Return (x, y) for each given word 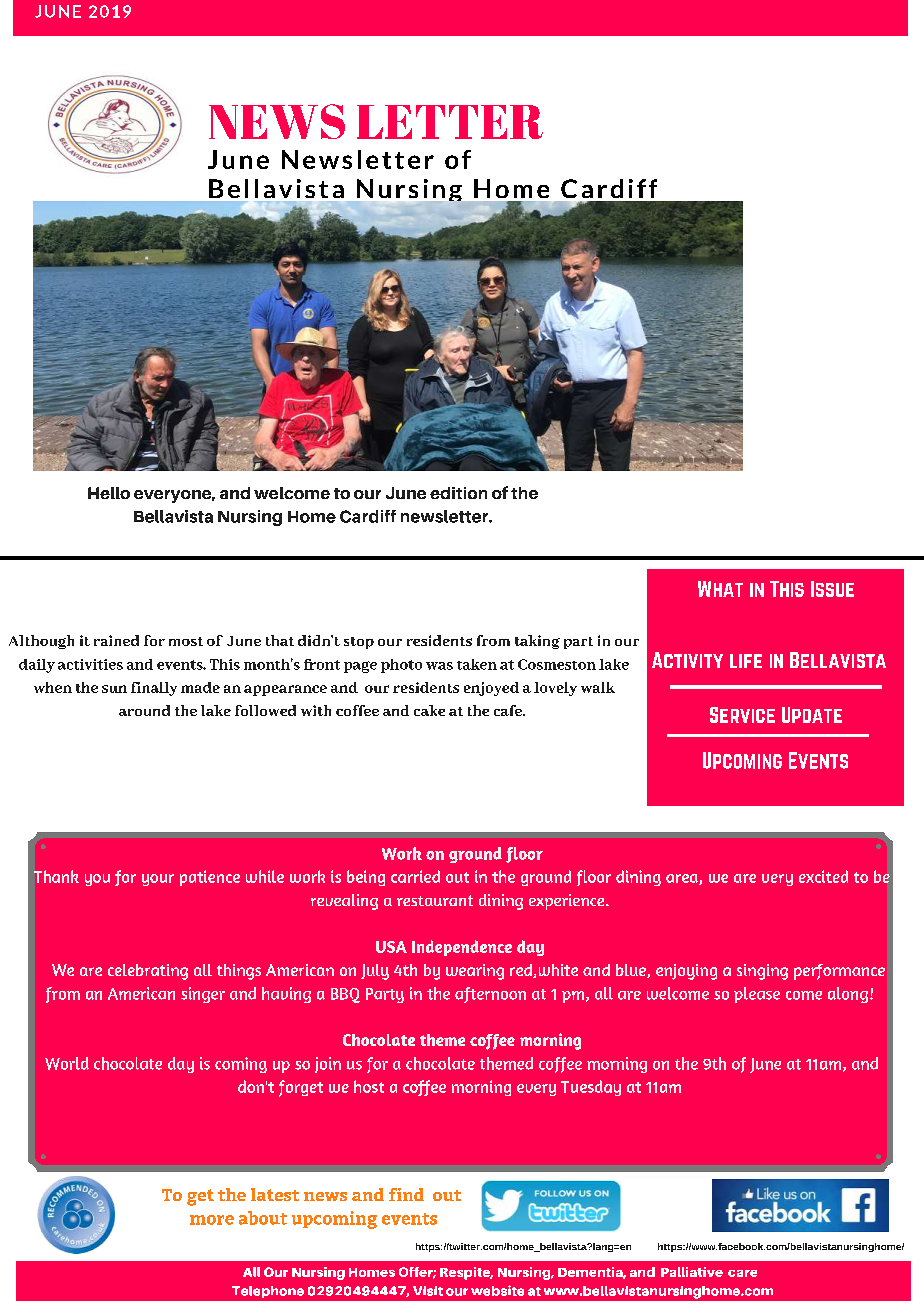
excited (823, 876)
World (67, 1063)
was (439, 666)
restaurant (435, 900)
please (757, 995)
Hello (109, 493)
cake (429, 710)
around (144, 710)
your (158, 880)
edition (458, 493)
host (369, 1086)
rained (116, 640)
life (746, 661)
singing (762, 972)
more (212, 1220)
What (720, 589)
